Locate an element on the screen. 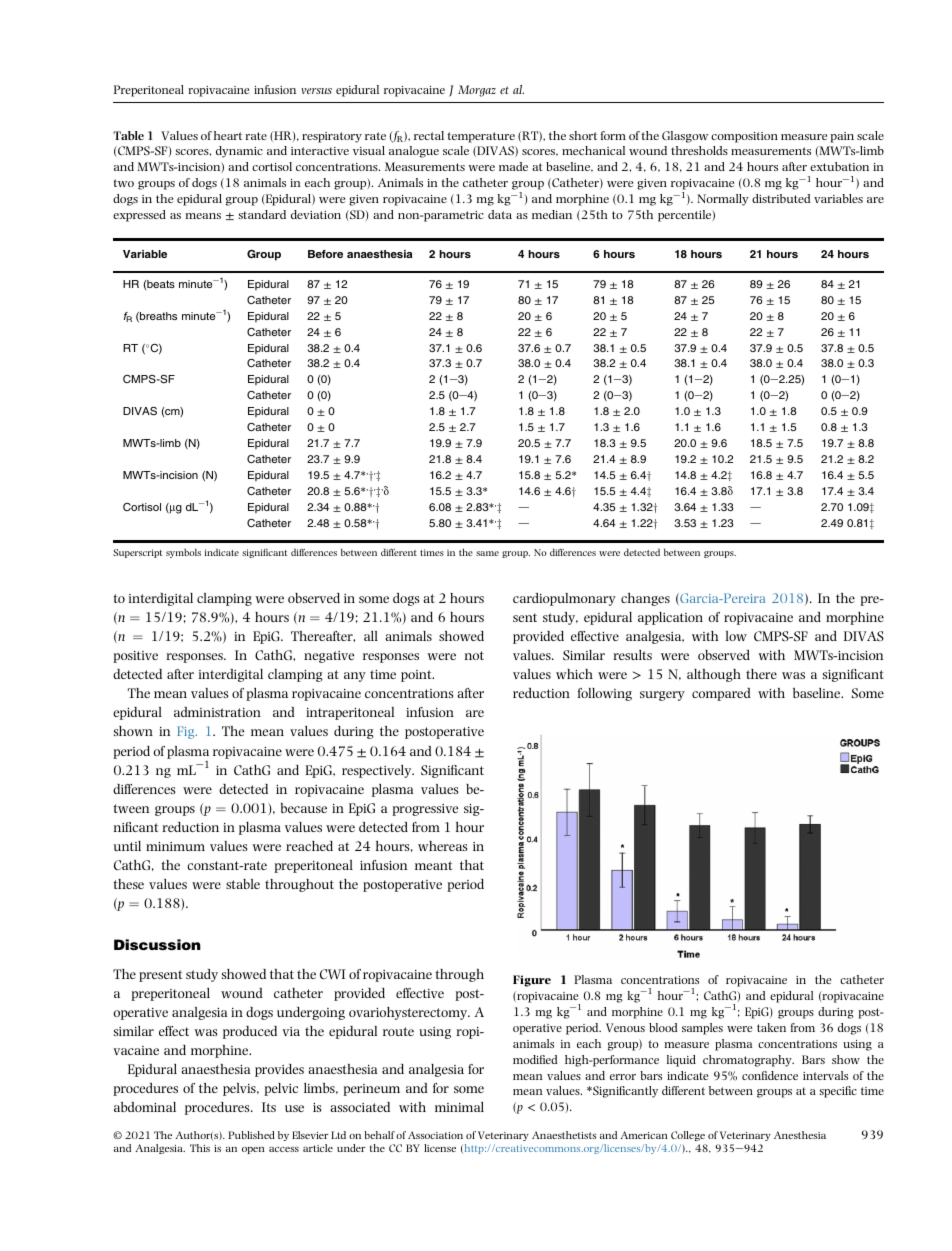  This is located at coordinates (200, 1148).
